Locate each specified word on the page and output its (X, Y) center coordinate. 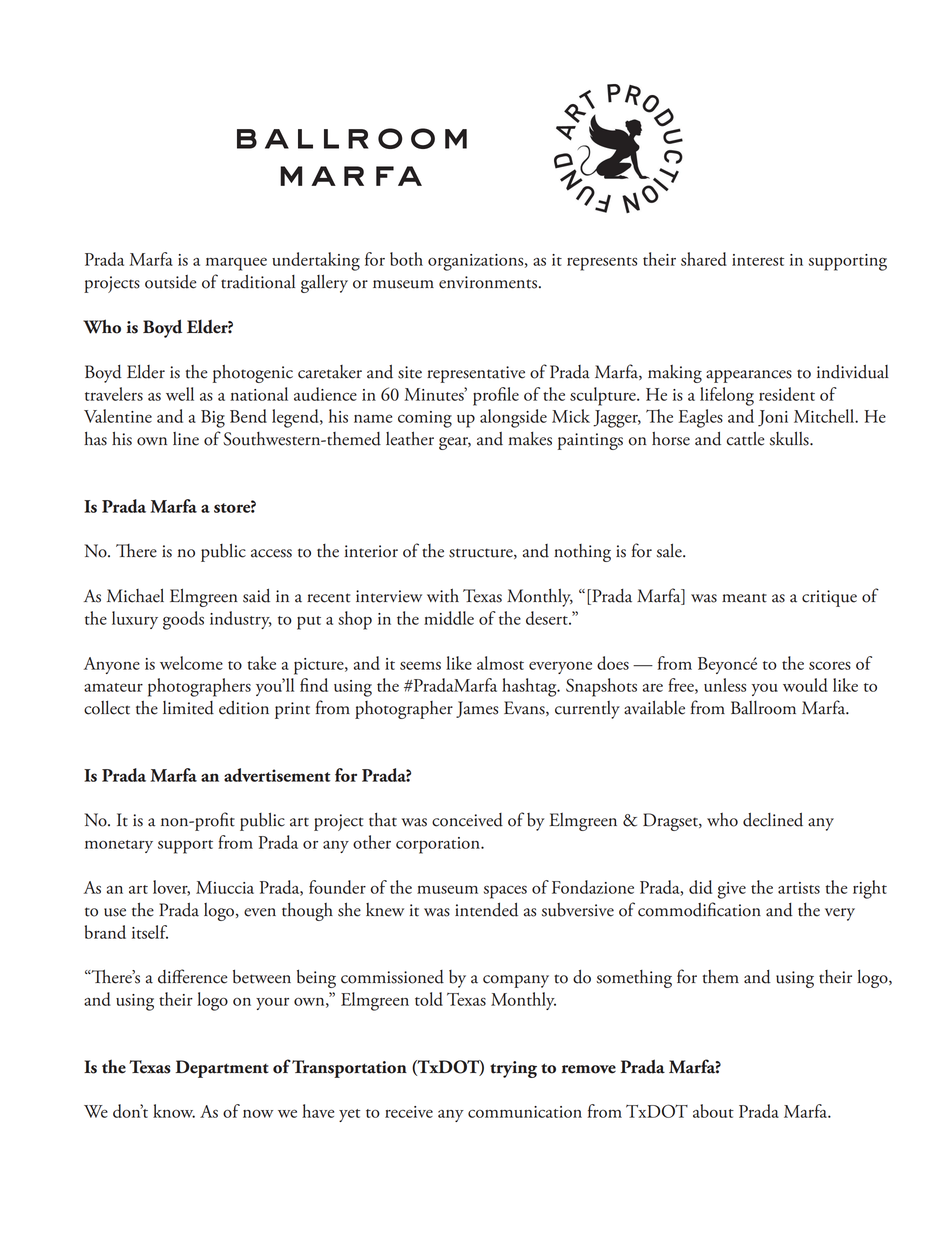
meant (744, 598)
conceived (467, 820)
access (271, 553)
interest (758, 260)
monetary (119, 846)
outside (171, 282)
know (174, 1111)
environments (488, 282)
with (443, 596)
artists (799, 888)
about (713, 1111)
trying (513, 1069)
